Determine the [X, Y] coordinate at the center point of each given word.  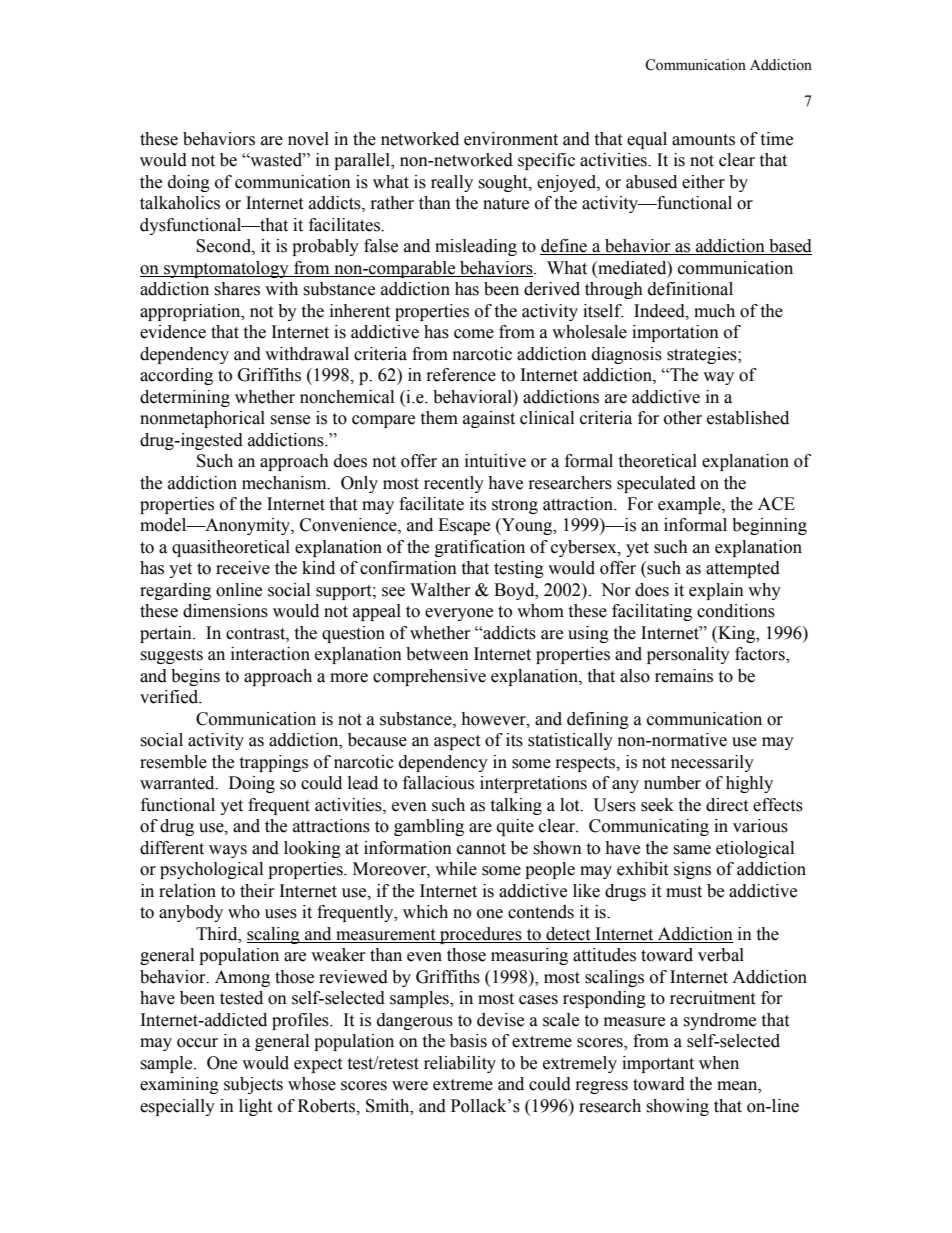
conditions [736, 611]
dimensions [225, 611]
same [692, 850]
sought [504, 183]
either [703, 182]
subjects [253, 1085]
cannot [481, 849]
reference [461, 375]
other [683, 418]
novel [308, 139]
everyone [459, 614]
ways [228, 851]
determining [185, 398]
